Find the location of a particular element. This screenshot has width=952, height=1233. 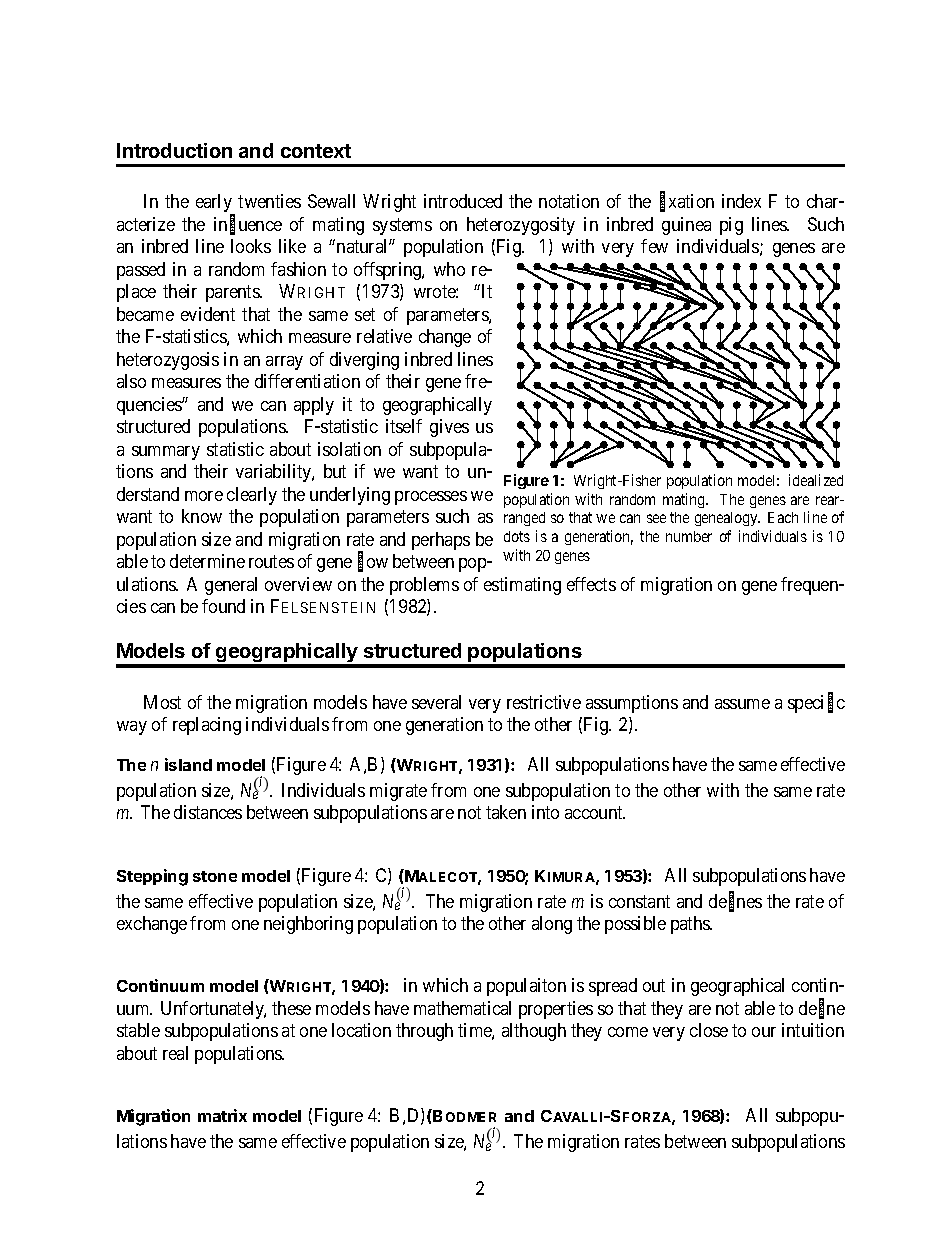

Introduction is located at coordinates (174, 150).
